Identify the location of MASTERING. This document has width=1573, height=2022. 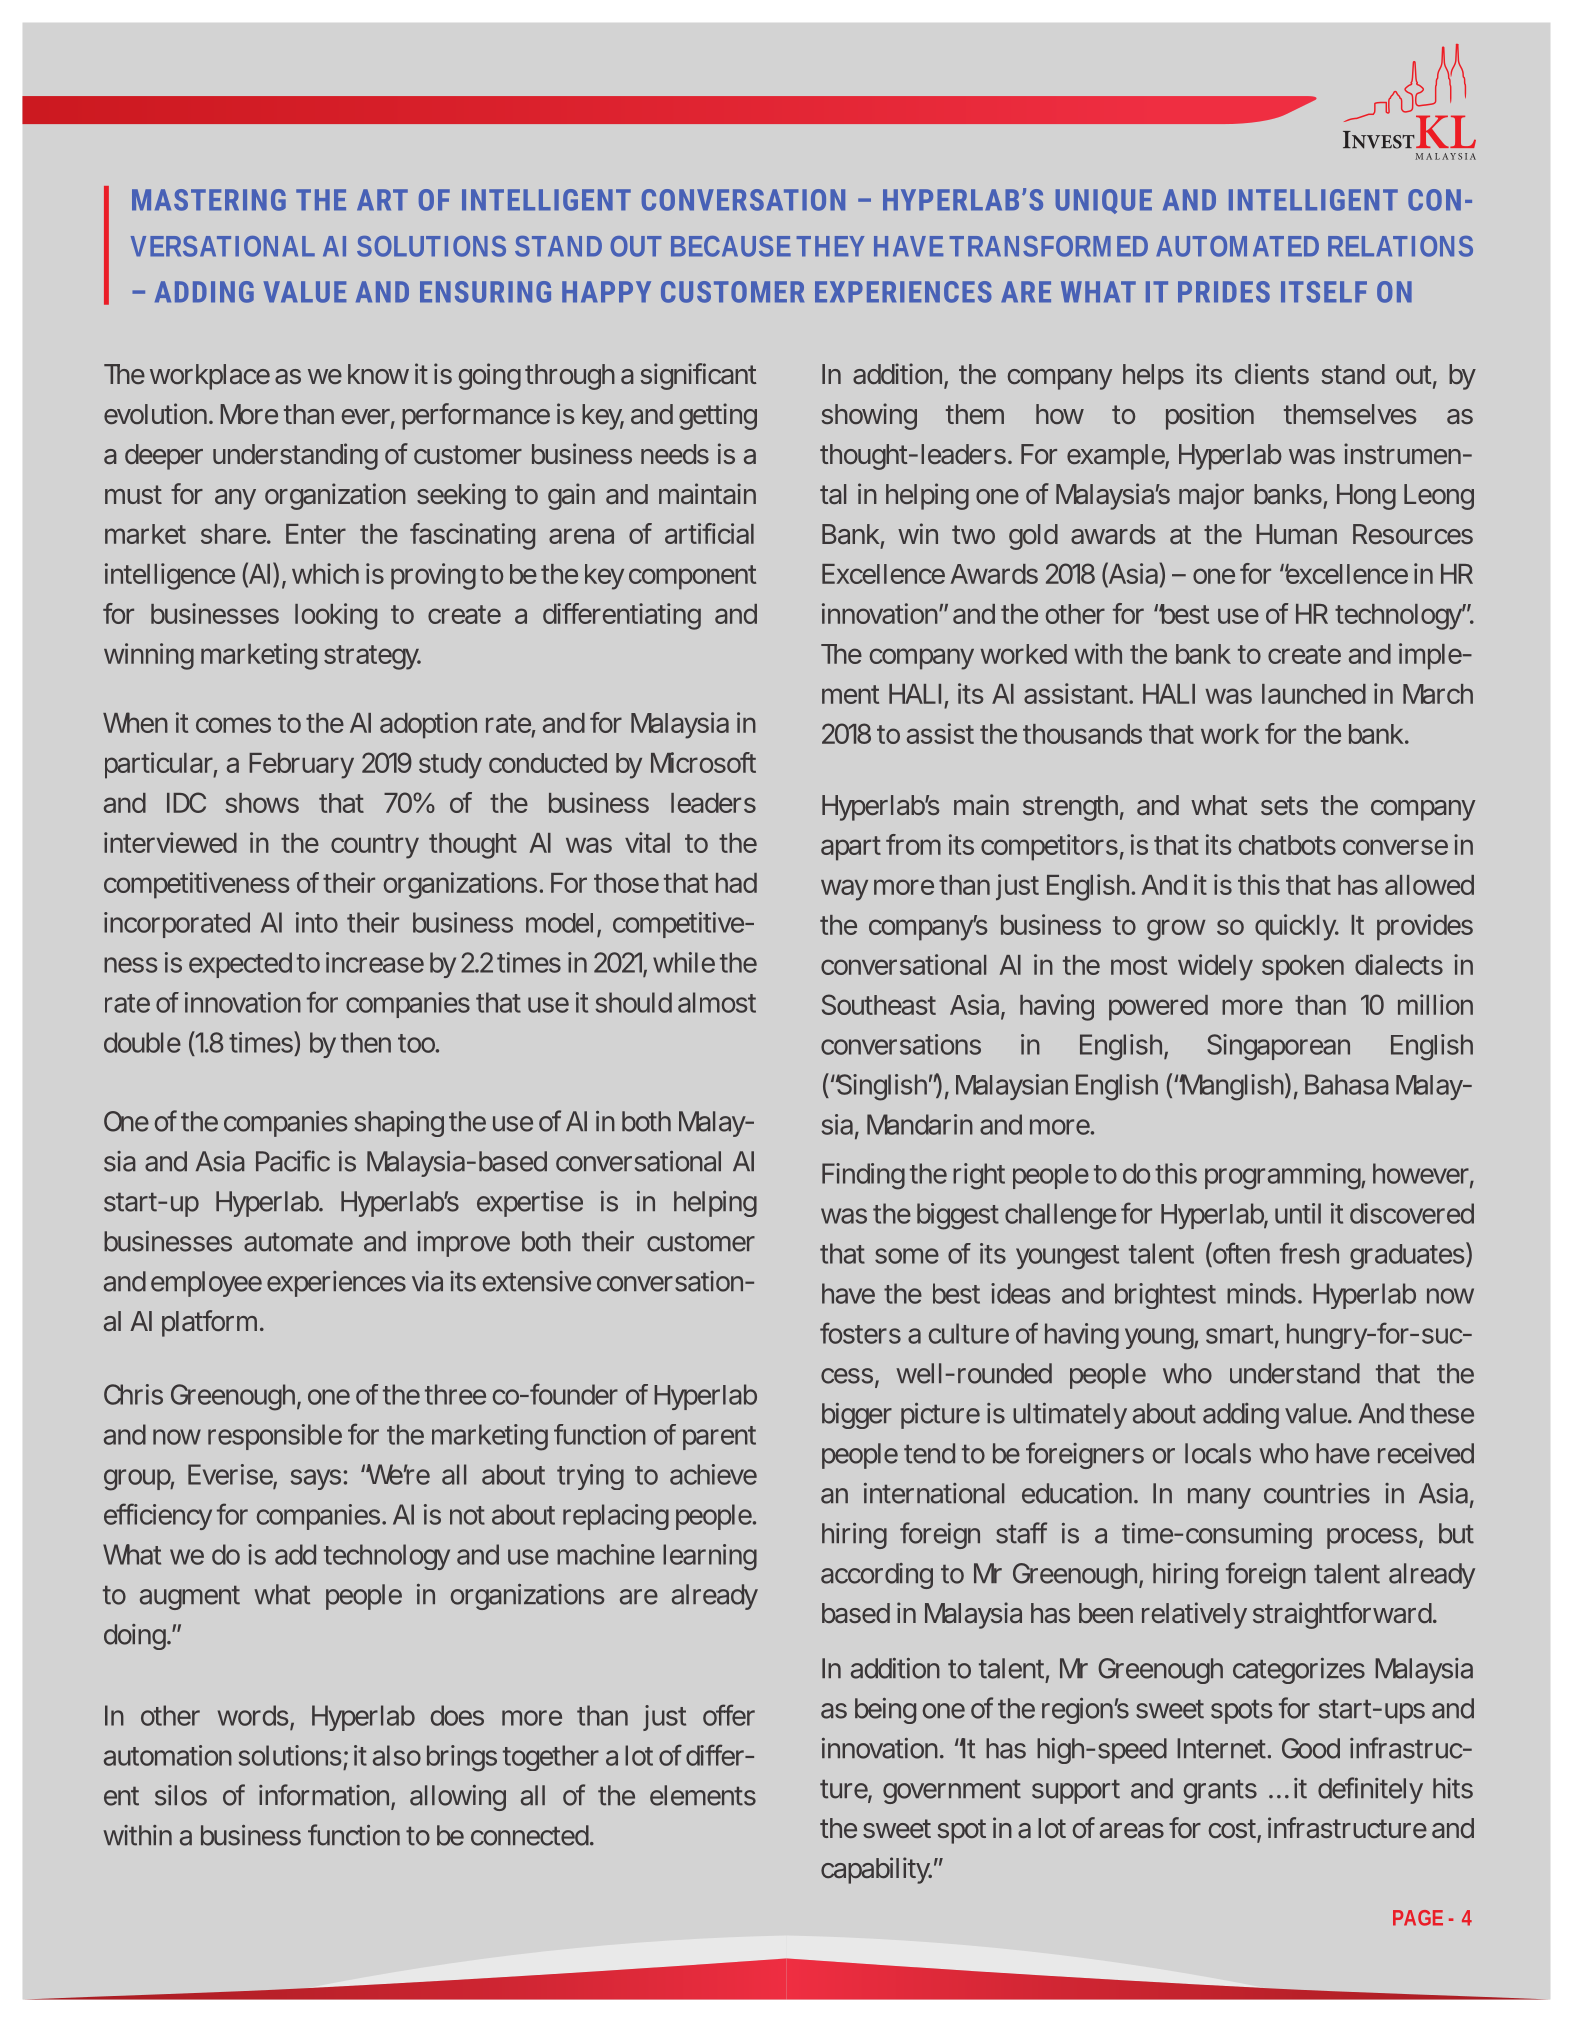
(209, 200).
